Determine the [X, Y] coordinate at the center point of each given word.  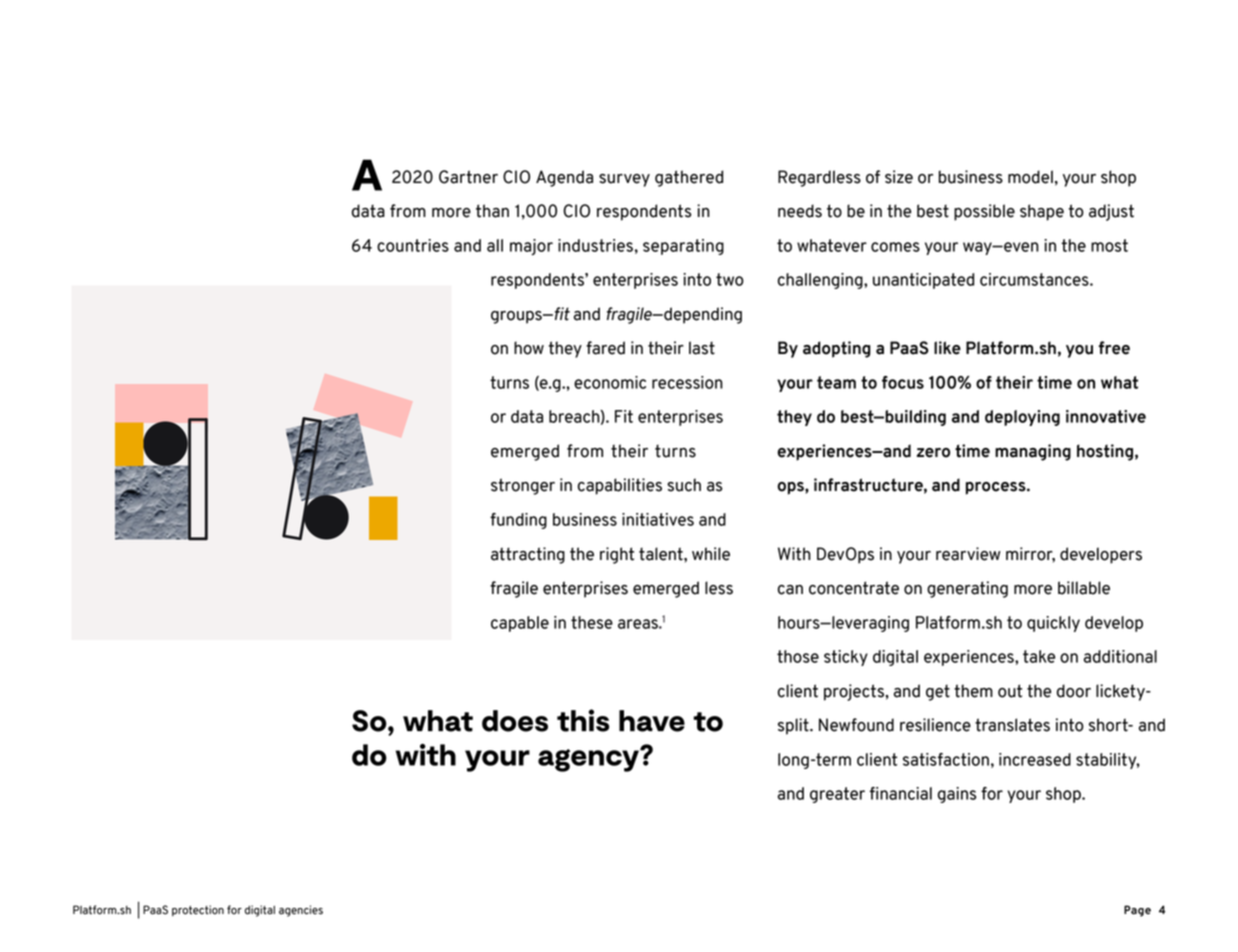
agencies [301, 911]
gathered [689, 178]
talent [662, 554]
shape [1042, 212]
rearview [968, 554]
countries [413, 245]
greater [837, 795]
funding [518, 521]
